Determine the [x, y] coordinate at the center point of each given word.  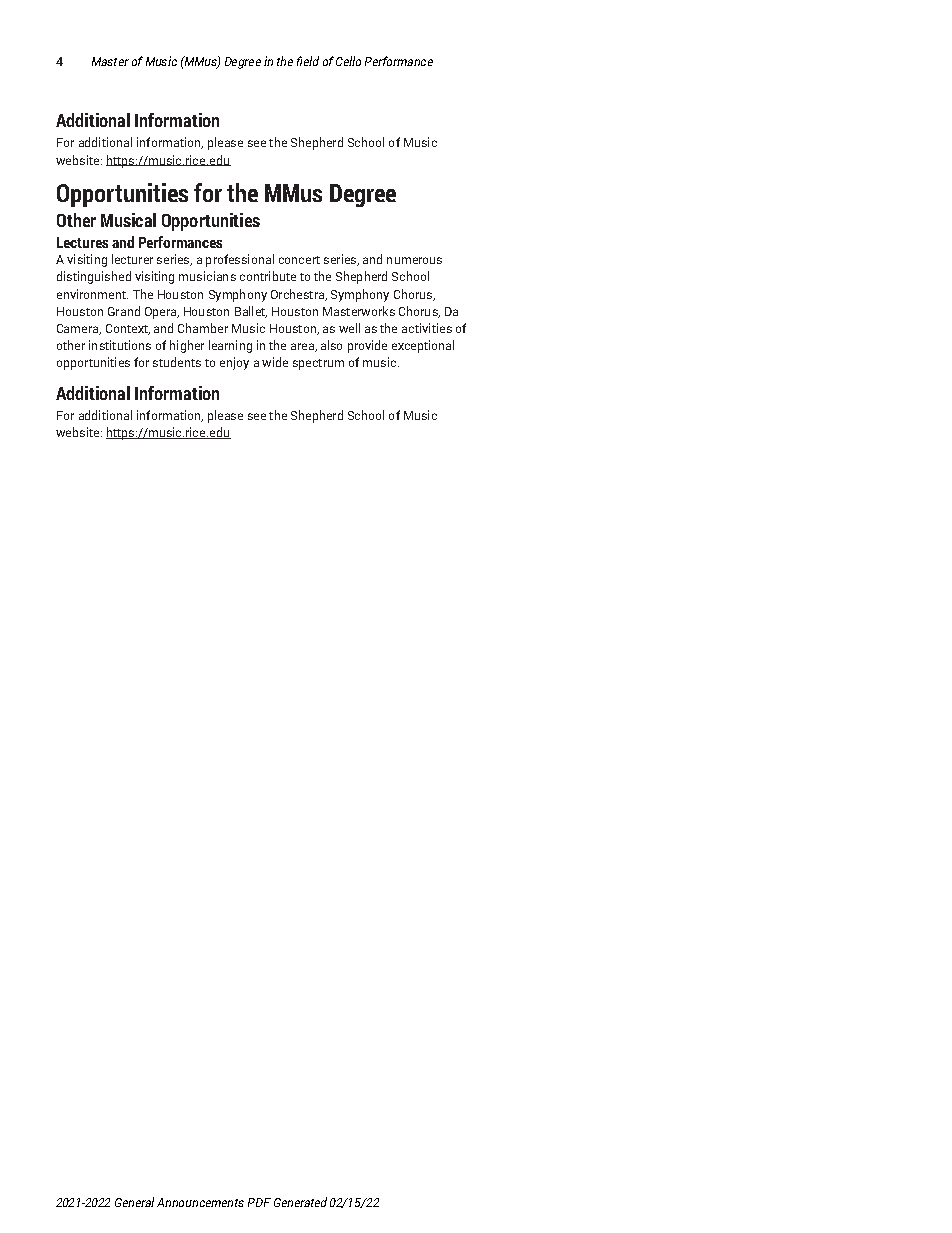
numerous [414, 260]
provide [367, 346]
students [177, 362]
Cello [348, 61]
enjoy [234, 363]
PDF [259, 1202]
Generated [300, 1202]
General [134, 1202]
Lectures [82, 242]
